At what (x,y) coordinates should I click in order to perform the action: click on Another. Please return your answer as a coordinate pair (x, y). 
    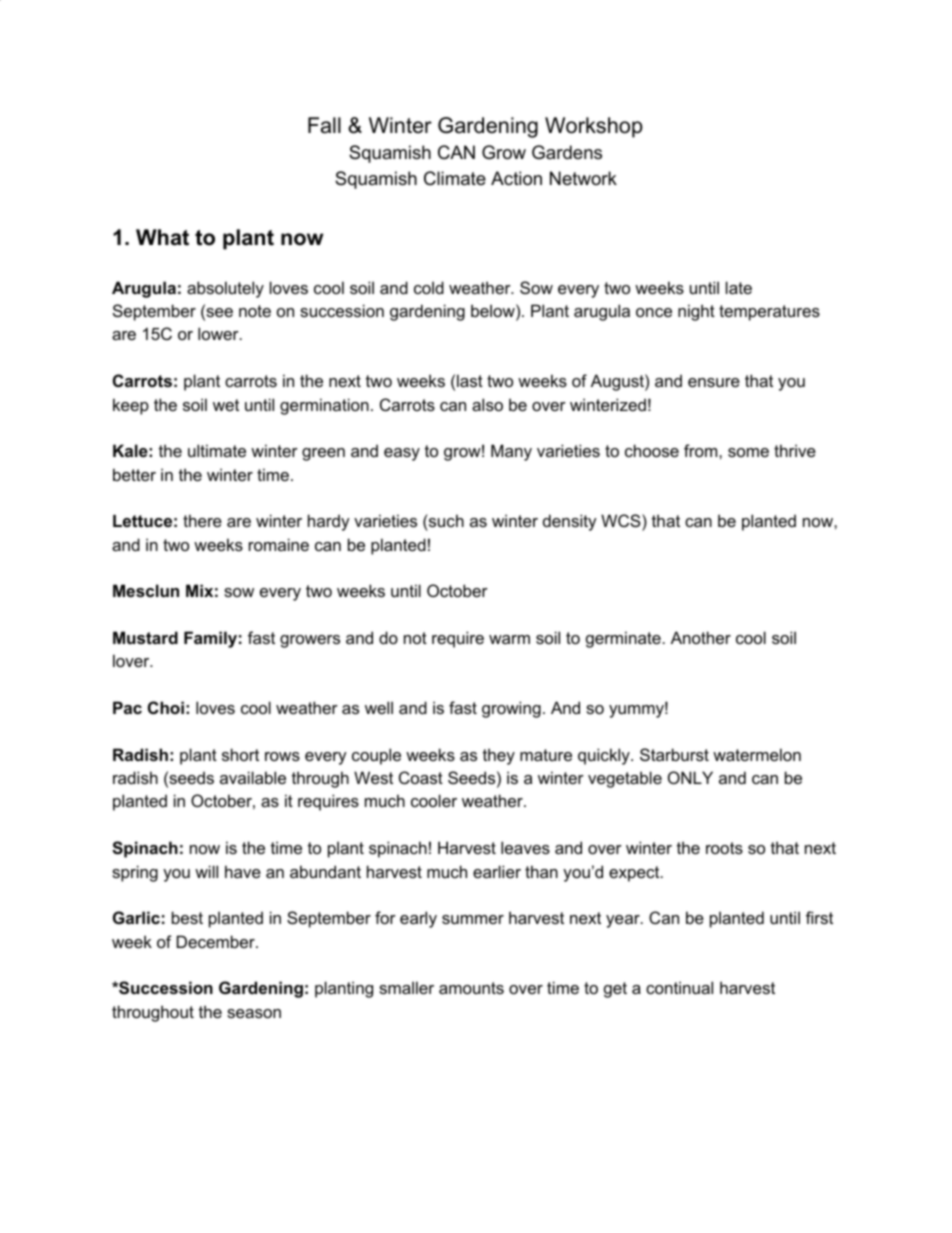
    Looking at the image, I should click on (701, 637).
